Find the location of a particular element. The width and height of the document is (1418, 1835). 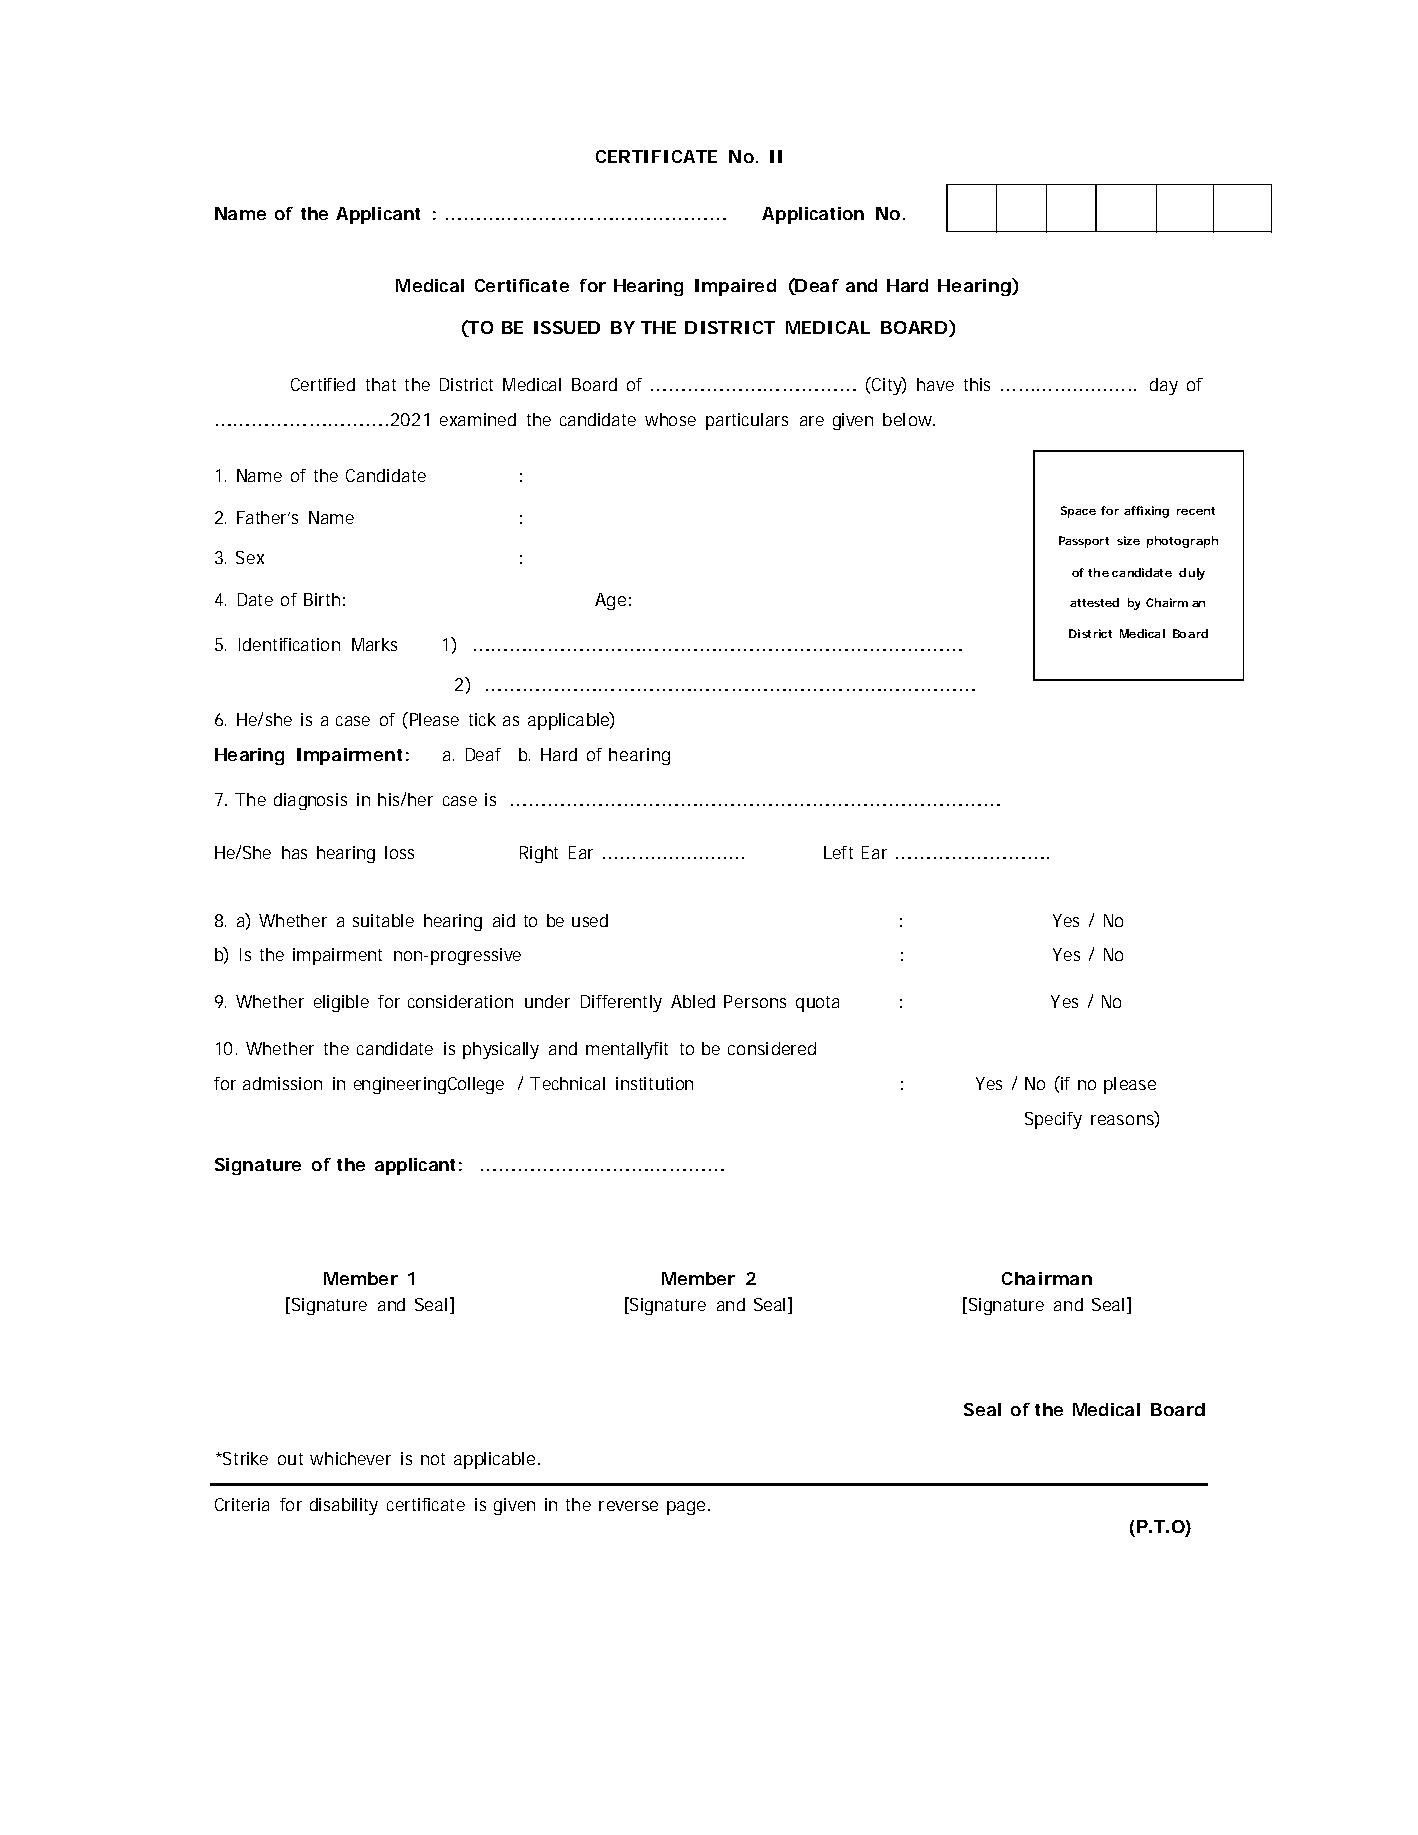

eligible is located at coordinates (341, 1003).
